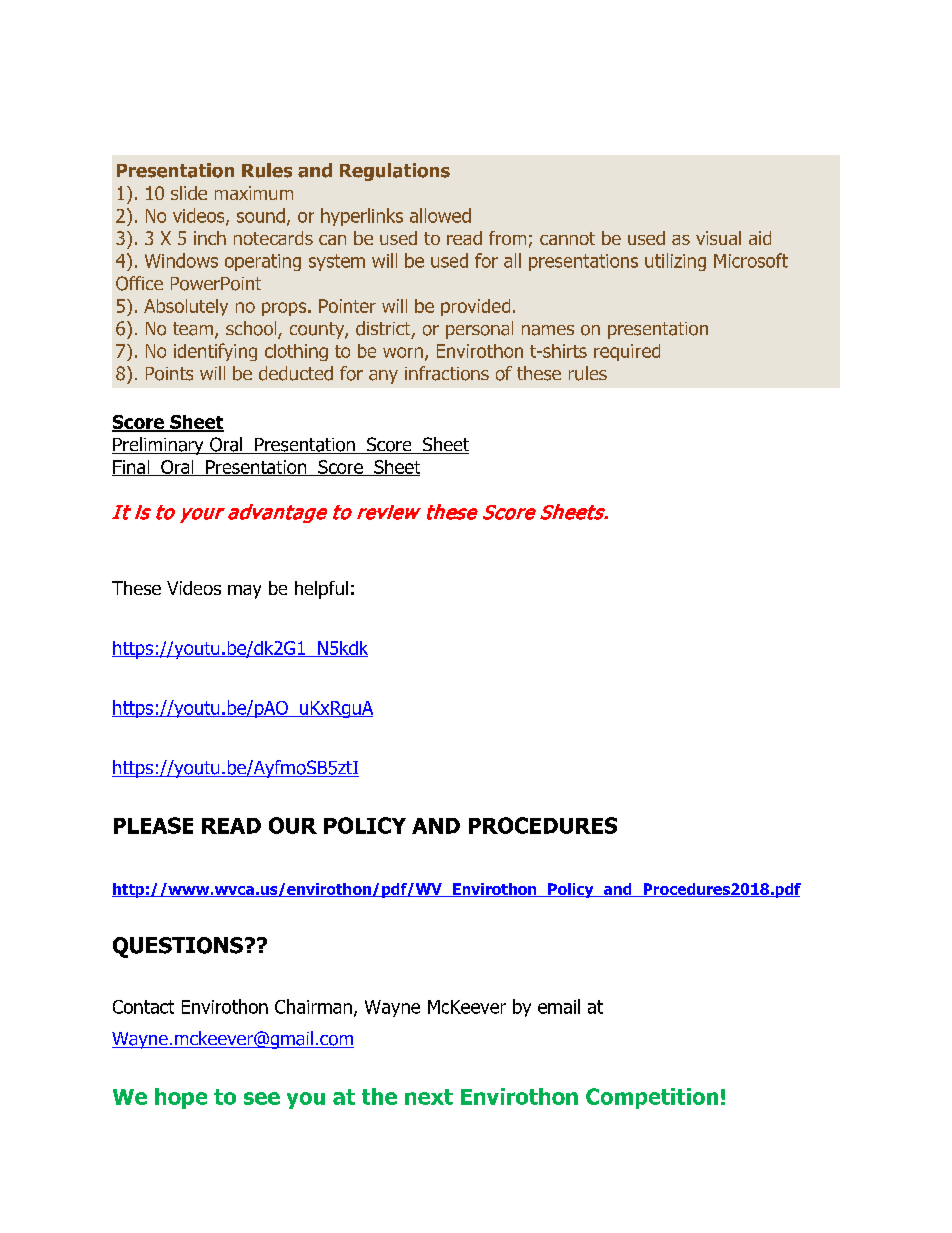 This image has height=1233, width=952. What do you see at coordinates (440, 215) in the image?
I see `allowed` at bounding box center [440, 215].
